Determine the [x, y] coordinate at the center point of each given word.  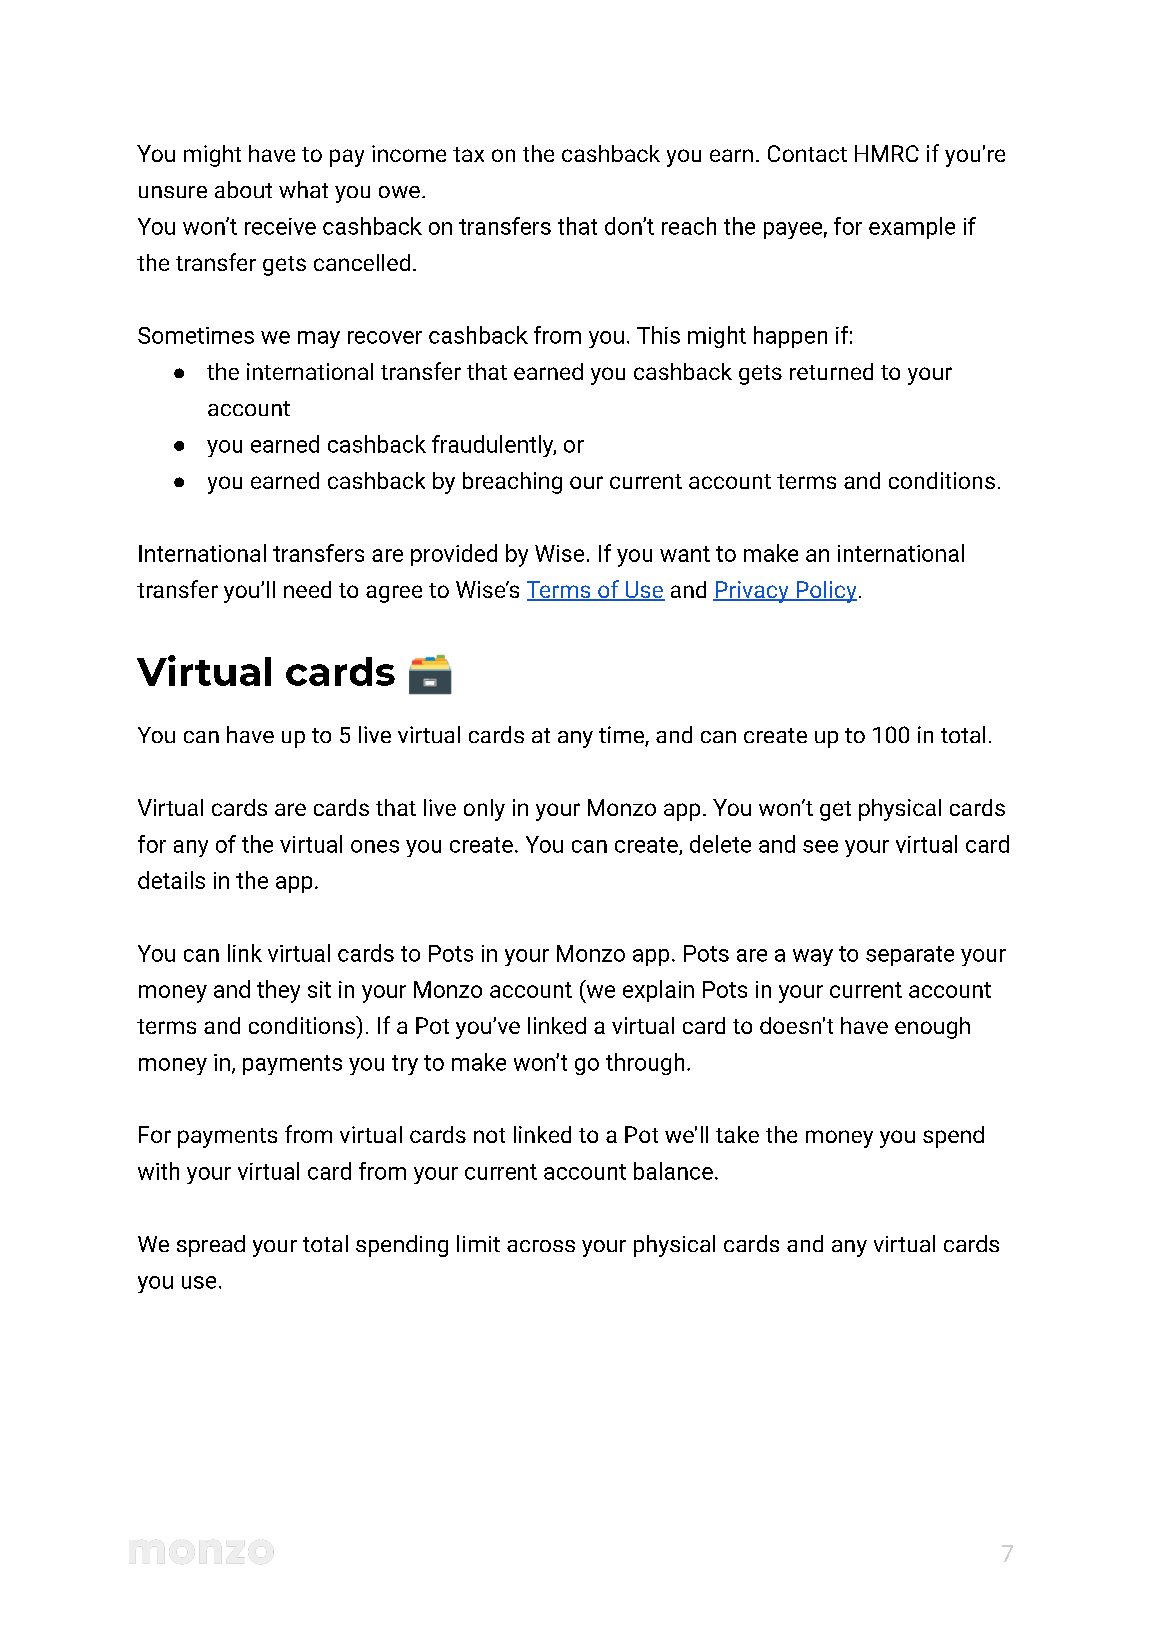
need [307, 589]
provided [454, 555]
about [243, 189]
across [541, 1246]
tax [468, 154]
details [171, 880]
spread [211, 1246]
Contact [807, 153]
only [484, 810]
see [820, 846]
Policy [825, 592]
